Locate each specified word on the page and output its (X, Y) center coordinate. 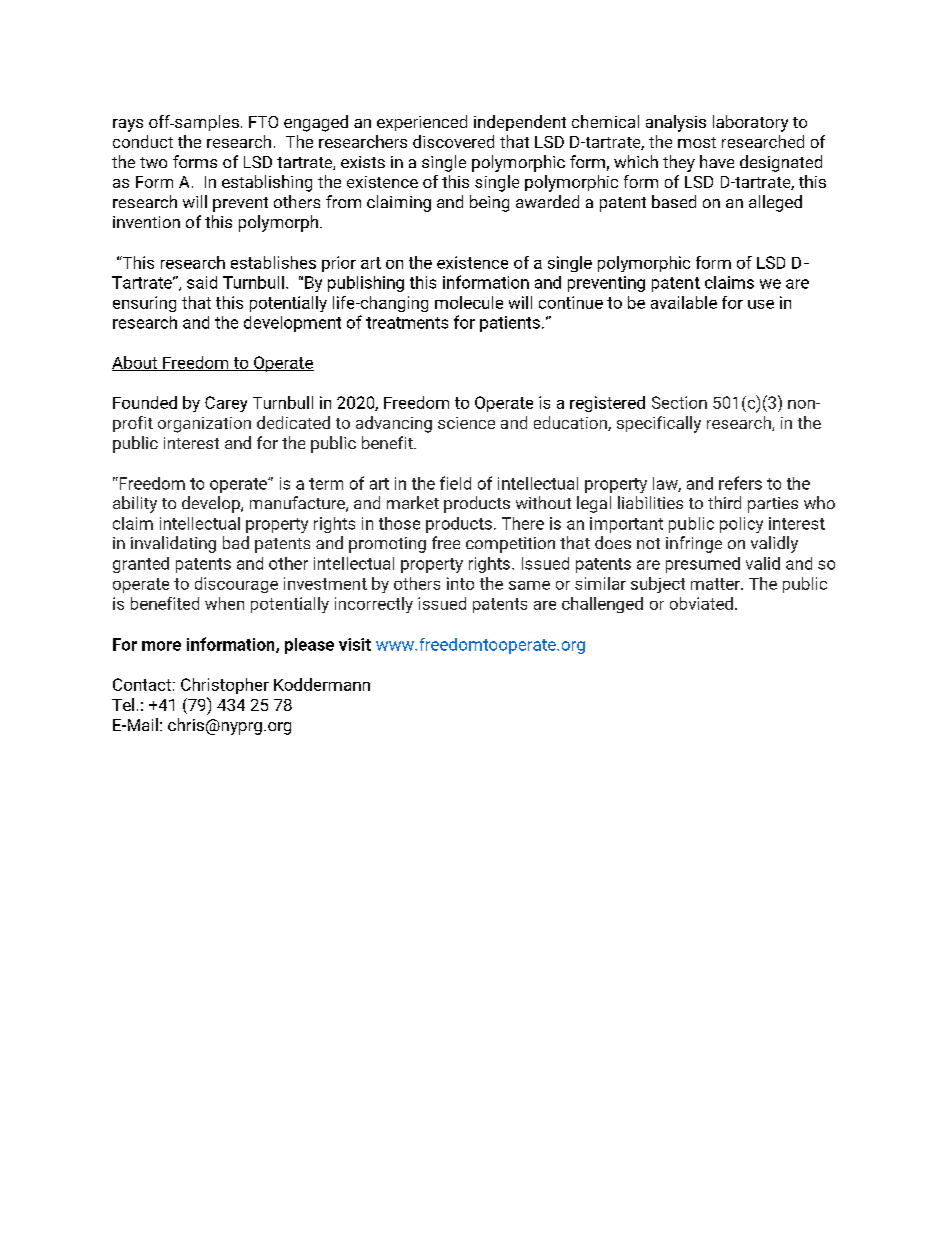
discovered (453, 141)
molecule (469, 302)
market (413, 502)
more (161, 646)
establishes (273, 262)
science (466, 423)
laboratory (750, 123)
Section (679, 402)
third (724, 502)
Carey (226, 404)
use (761, 304)
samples (206, 123)
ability (135, 504)
